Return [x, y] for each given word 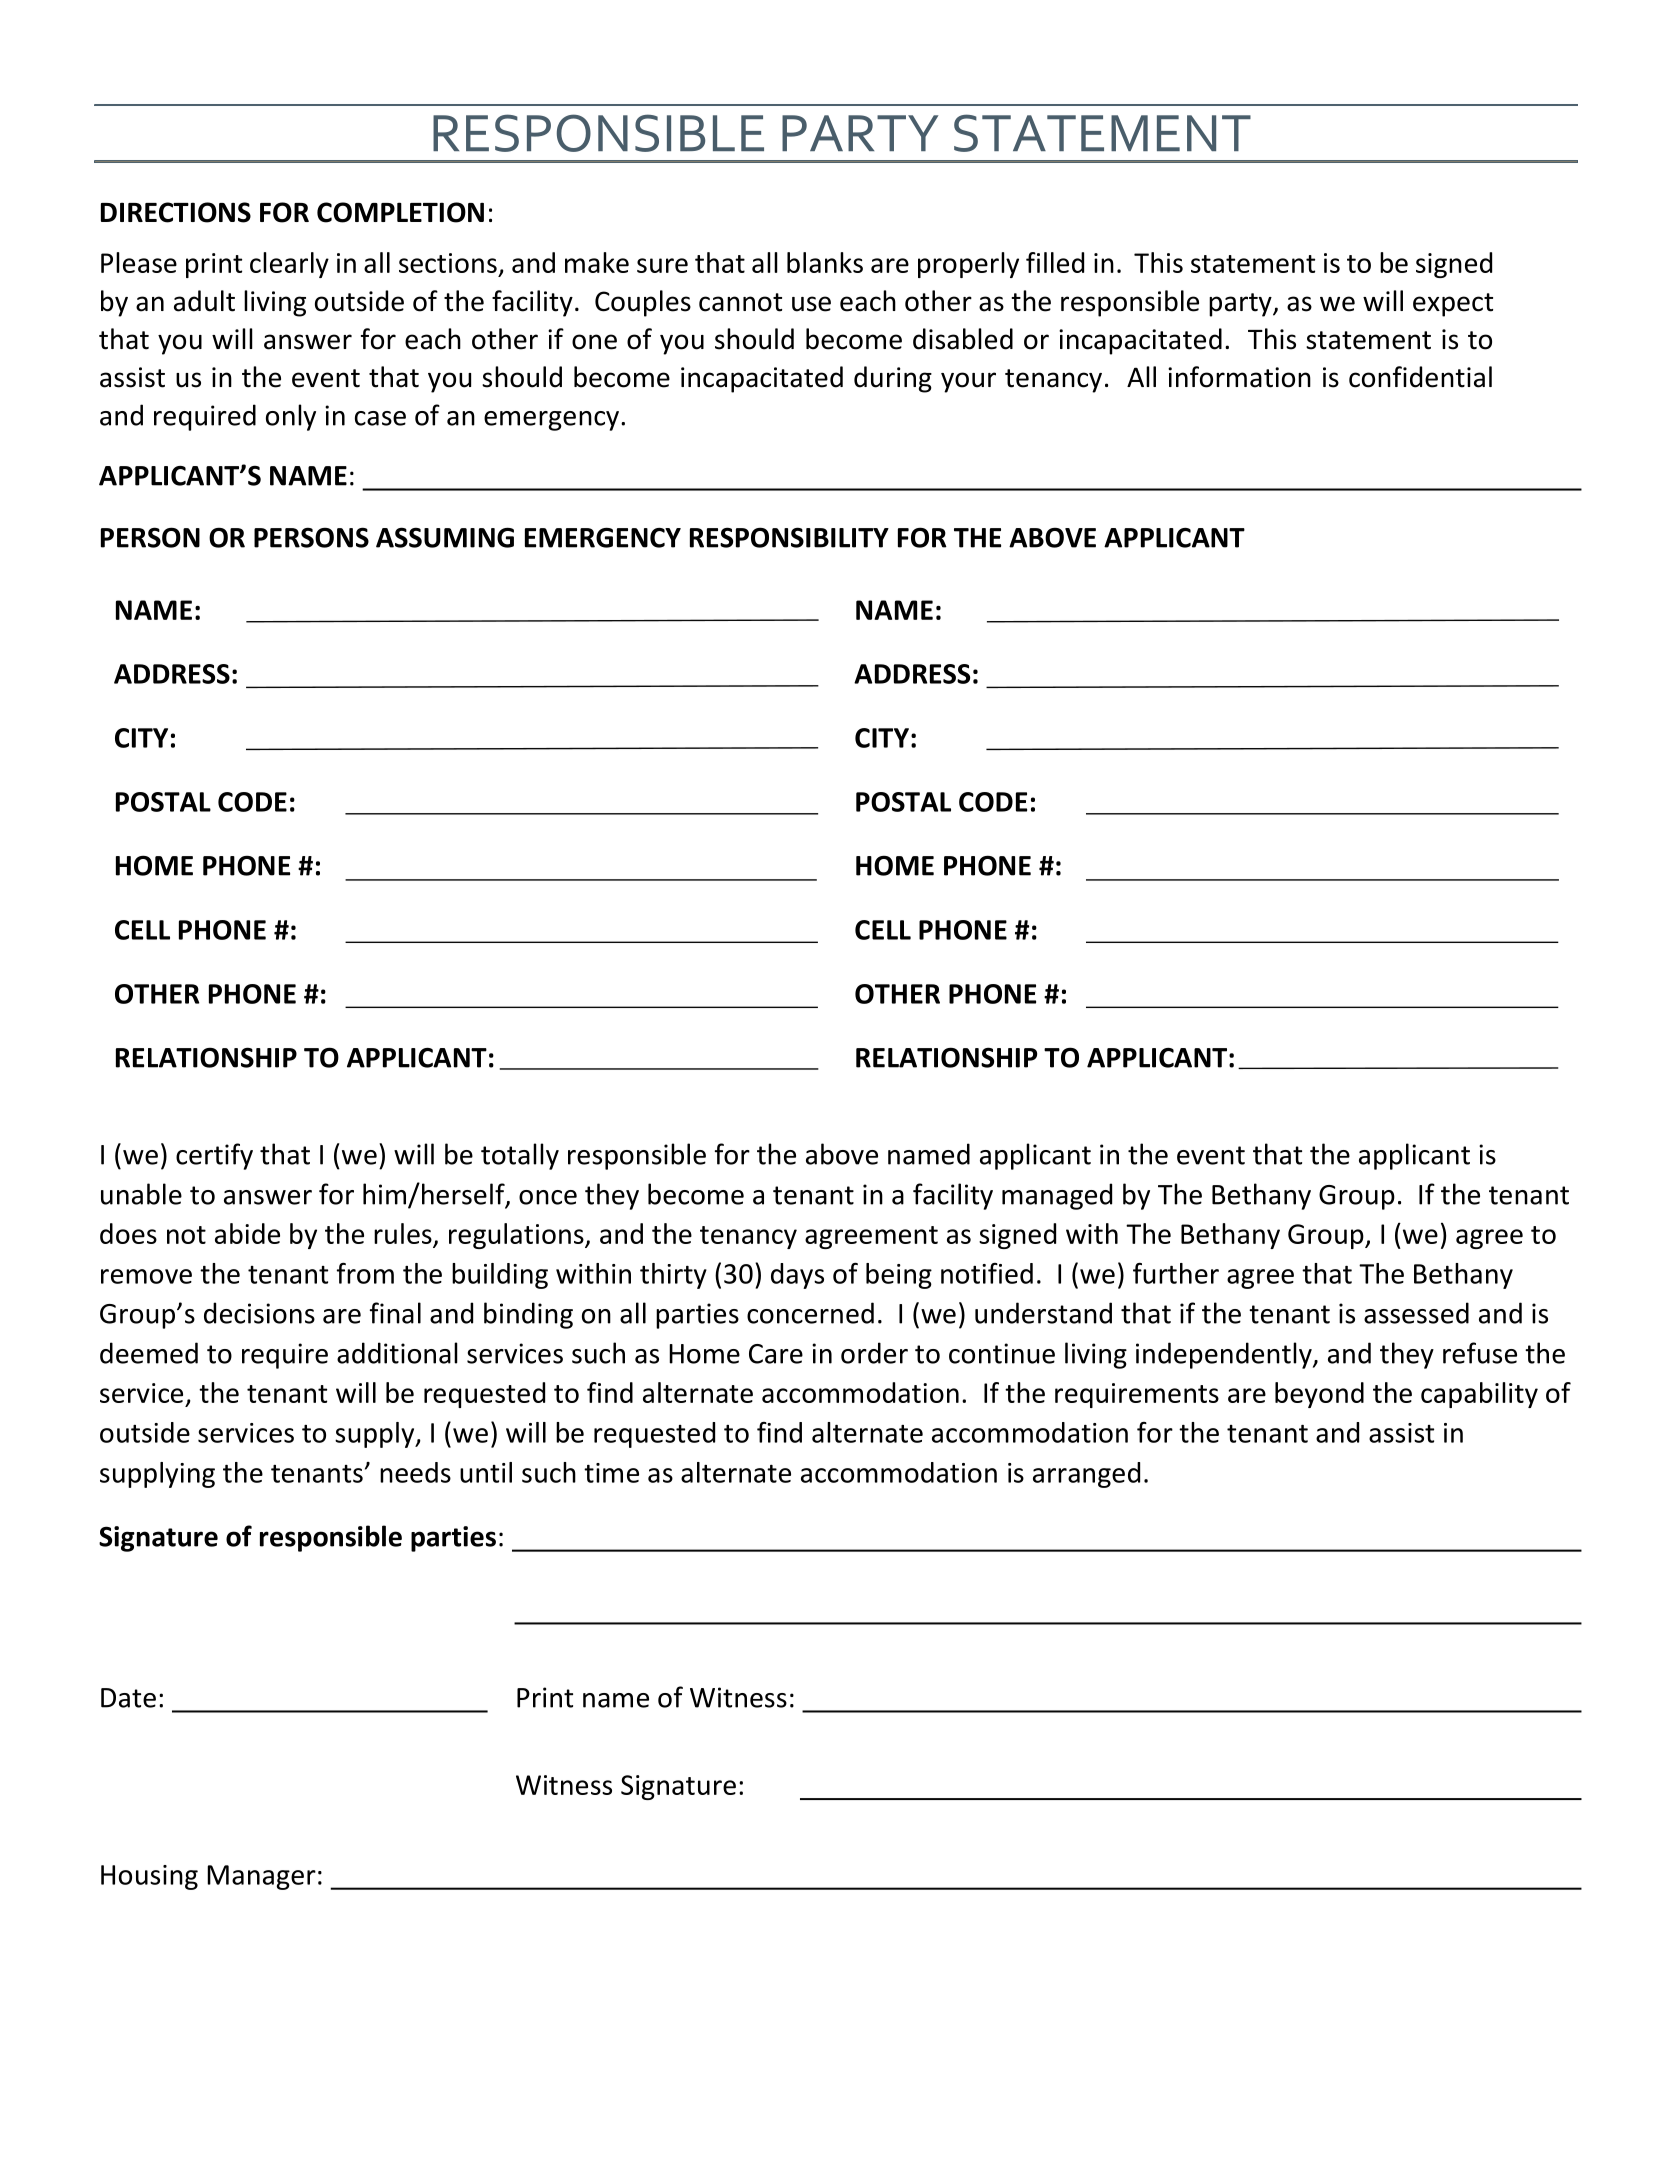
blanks [825, 262]
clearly [289, 265]
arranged [1086, 1475]
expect [1453, 305]
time [611, 1473]
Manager [261, 1877]
